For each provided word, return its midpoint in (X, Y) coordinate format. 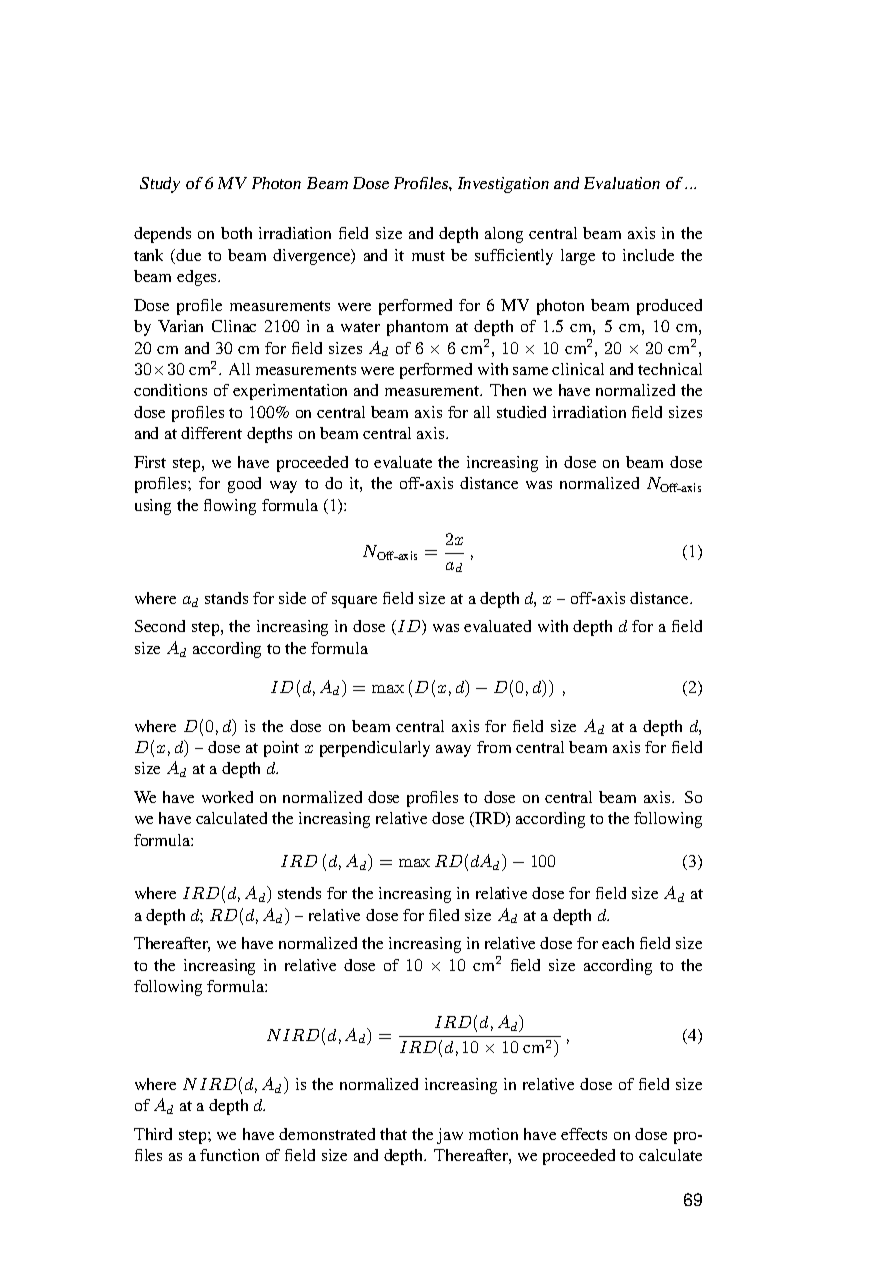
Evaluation (622, 183)
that (393, 1134)
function (229, 1155)
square (354, 602)
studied (521, 412)
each (618, 943)
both (236, 233)
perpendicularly (375, 749)
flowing (230, 507)
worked (227, 797)
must (428, 256)
